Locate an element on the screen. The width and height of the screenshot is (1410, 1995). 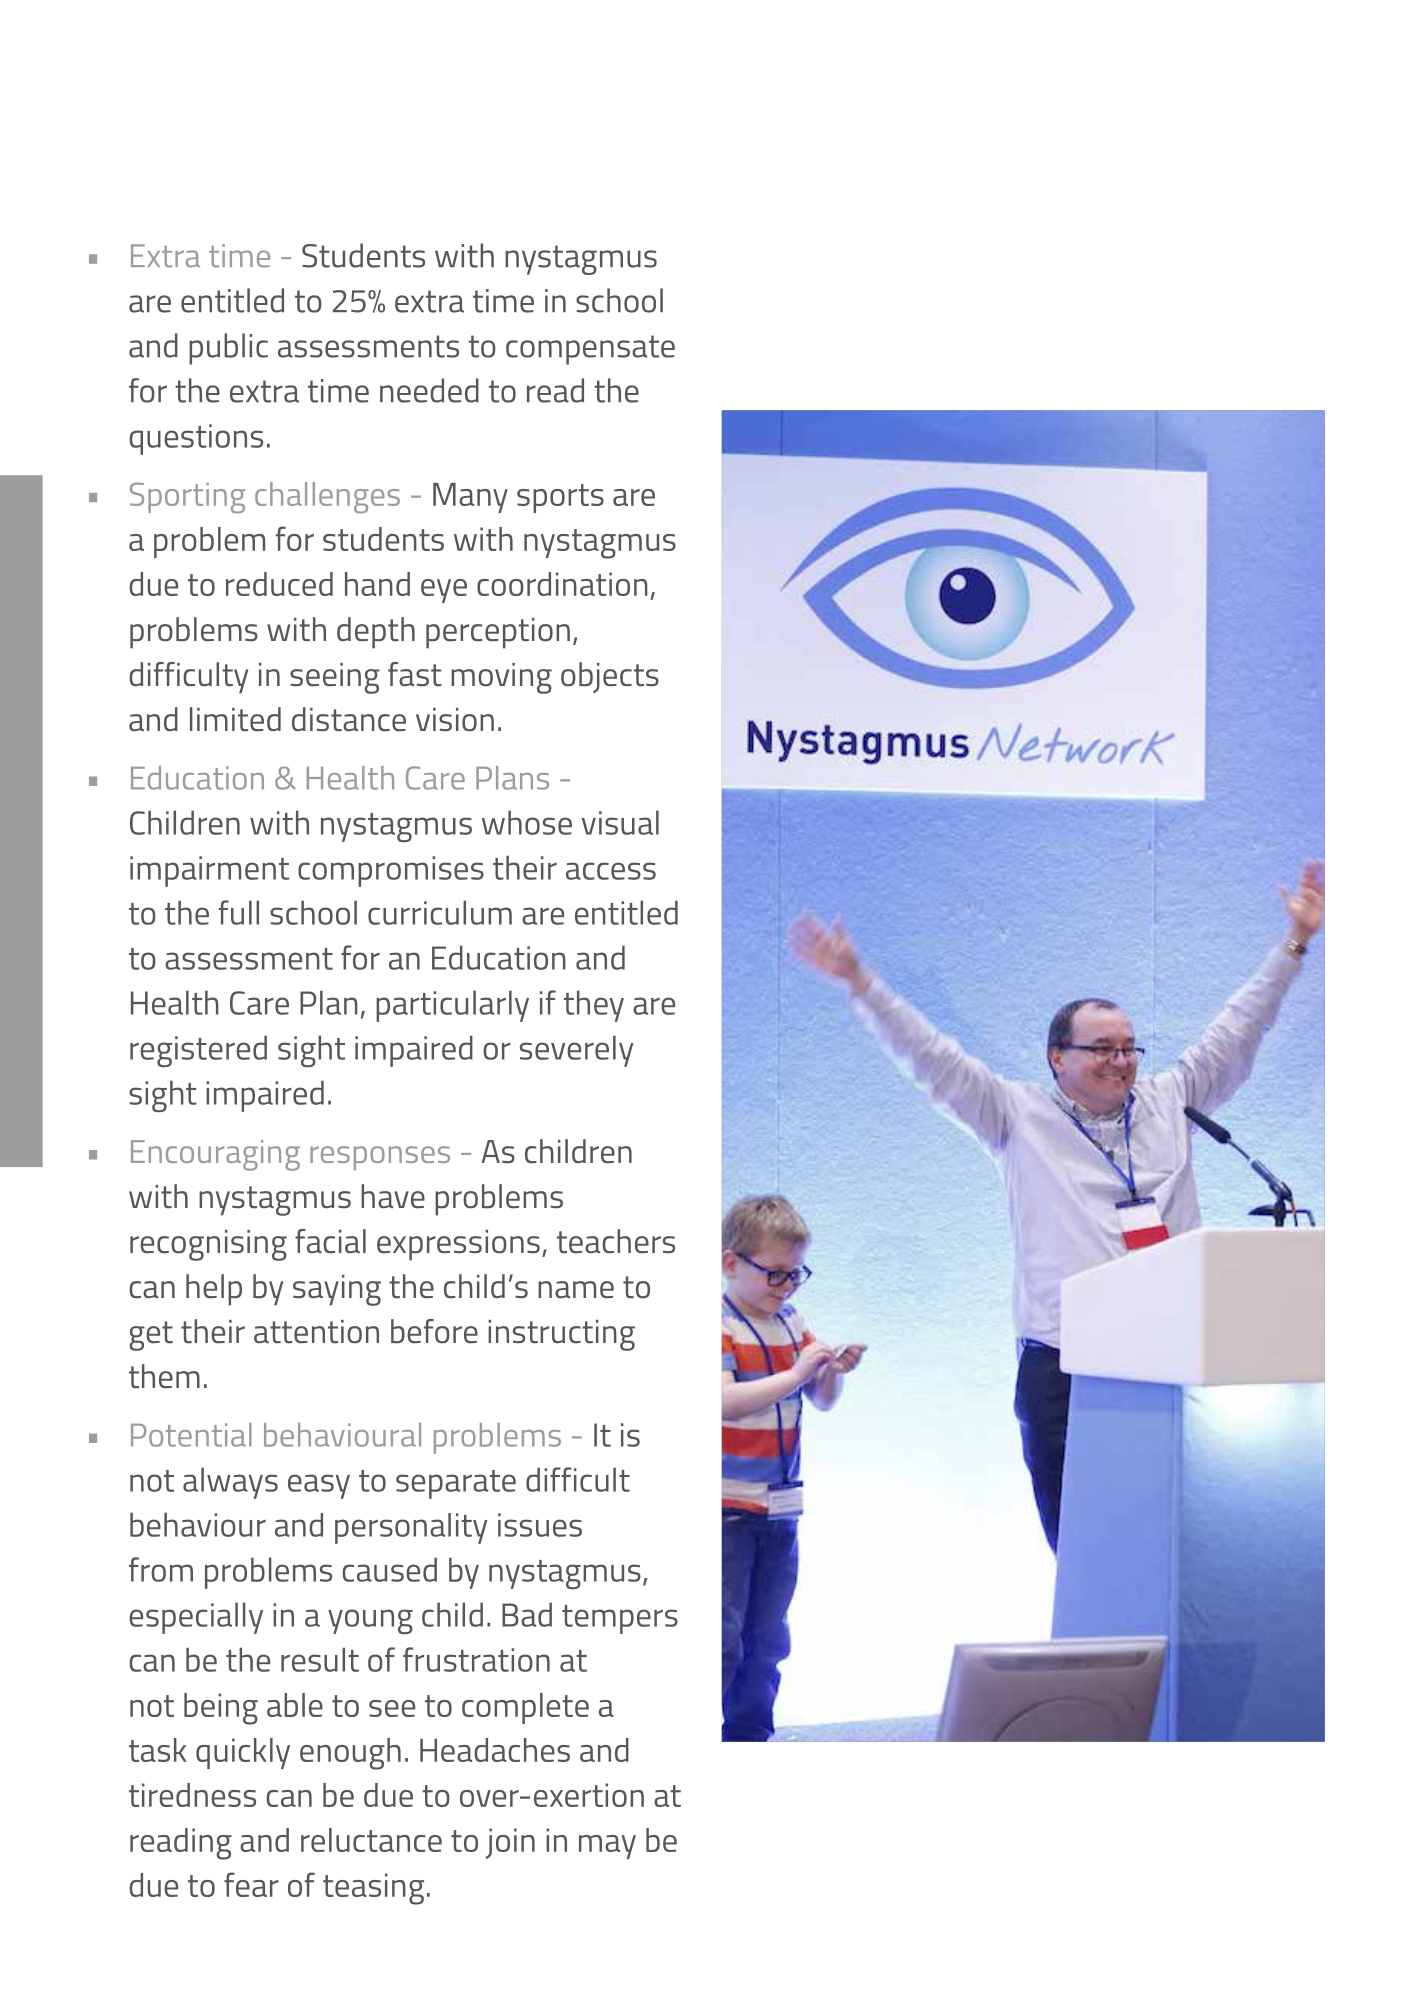
needed is located at coordinates (429, 390).
